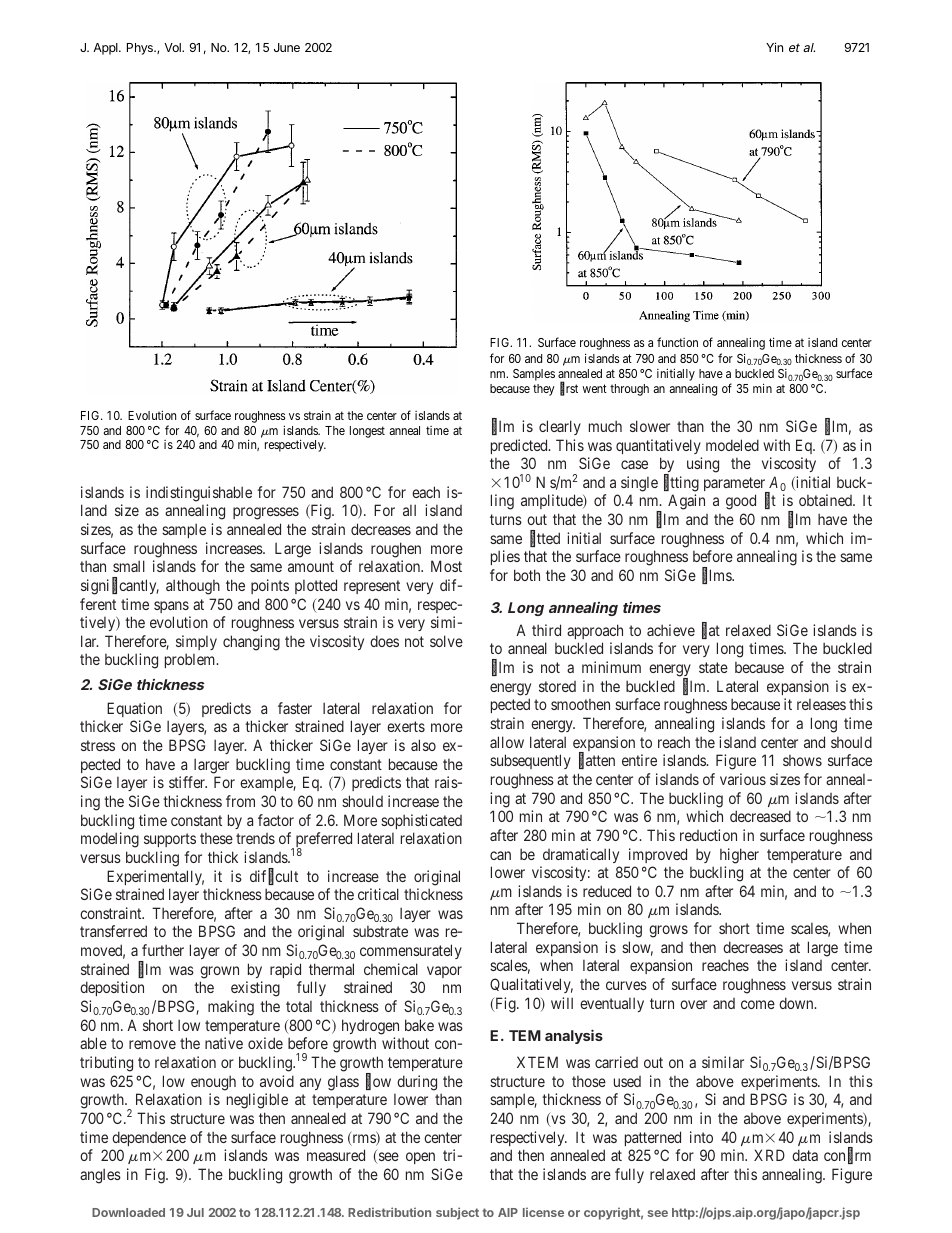 Image resolution: width=952 pixels, height=1233 pixels. I want to click on Phys, so click(141, 49).
